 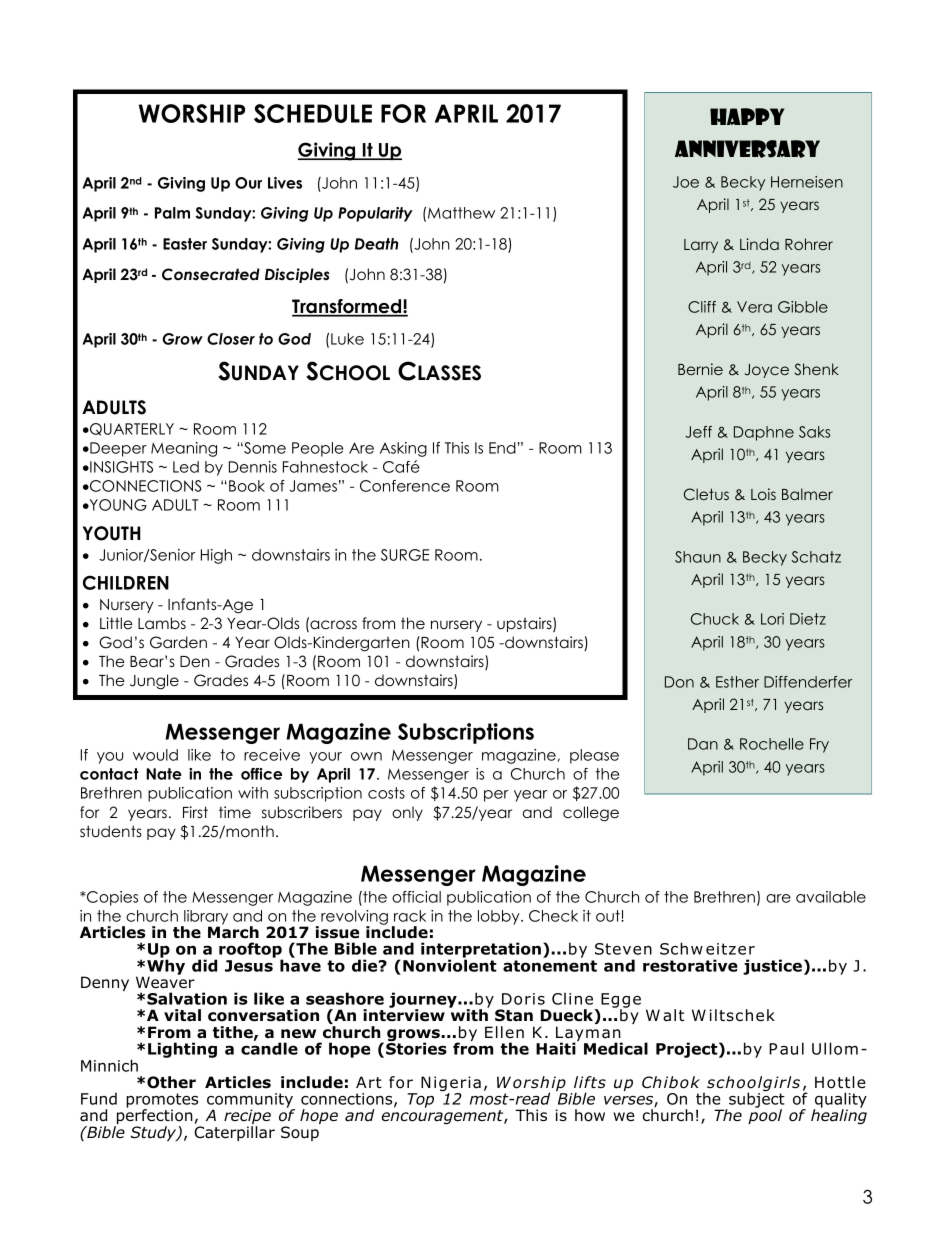 I want to click on Lambs, so click(x=162, y=623).
